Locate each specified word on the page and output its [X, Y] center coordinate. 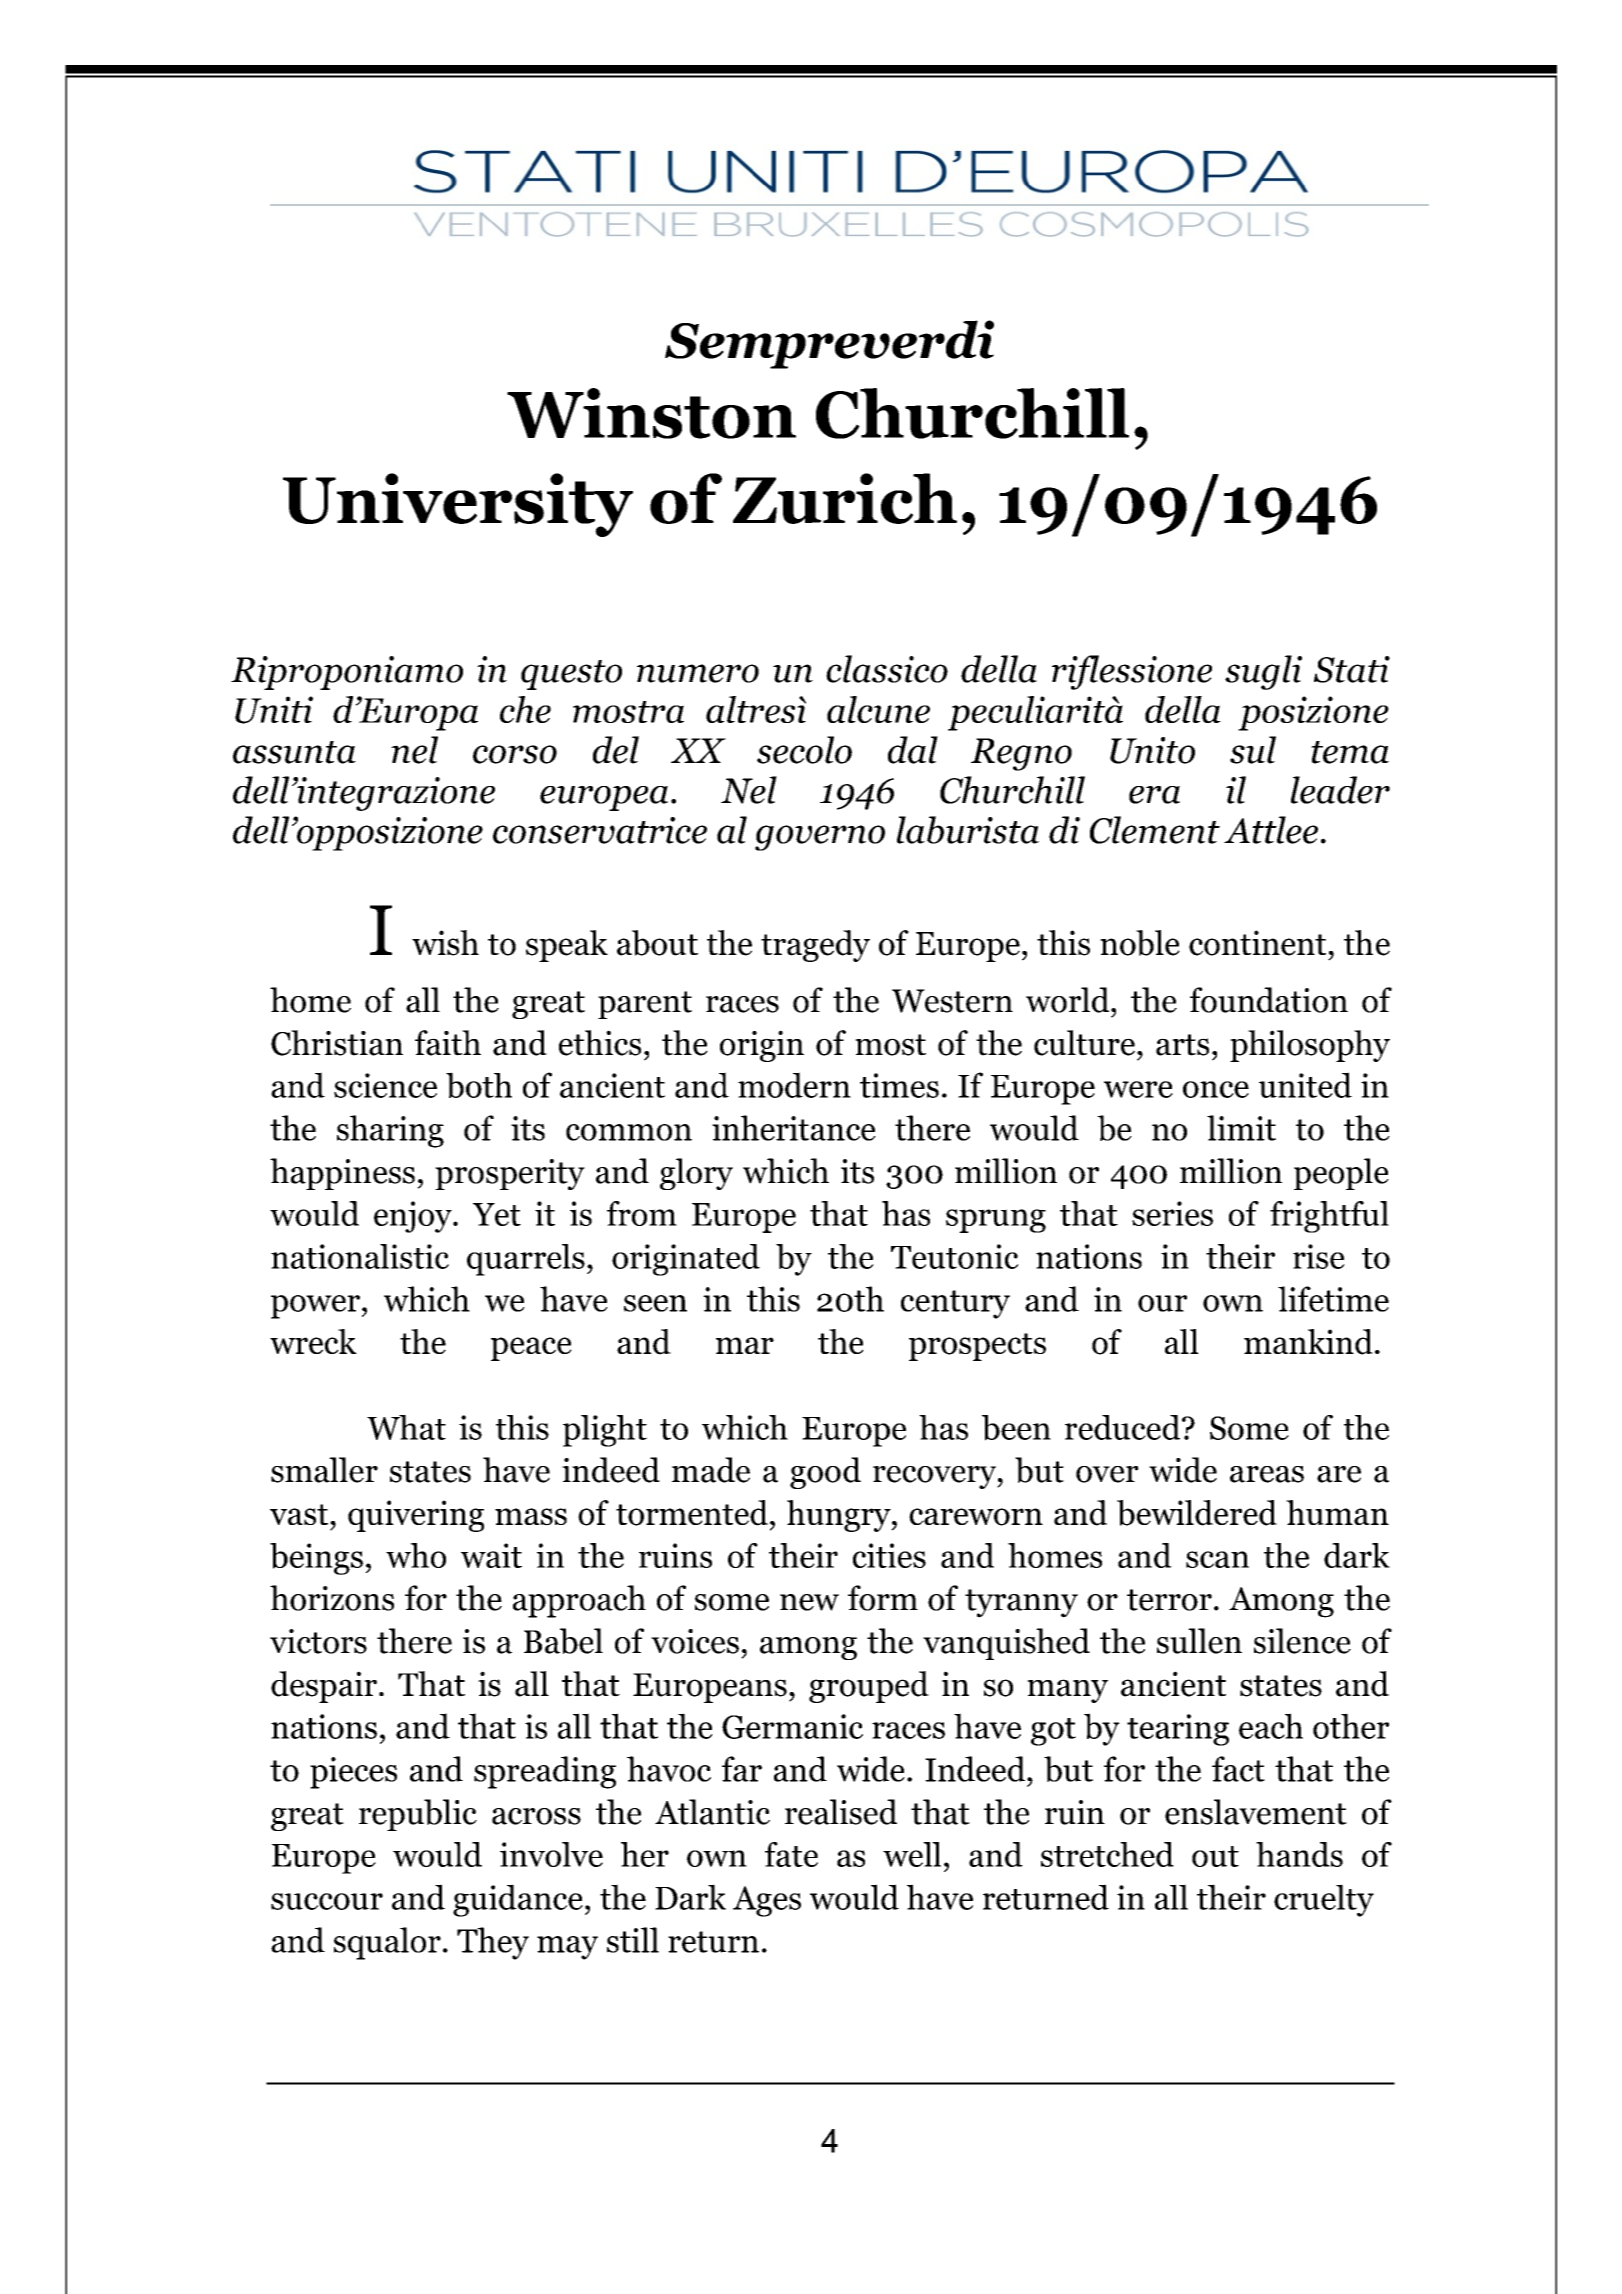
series [1172, 1213]
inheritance [794, 1128]
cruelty [1324, 1900]
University [458, 505]
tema [1350, 752]
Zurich [845, 498]
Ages [767, 1901]
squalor [387, 1943]
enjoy [414, 1217]
